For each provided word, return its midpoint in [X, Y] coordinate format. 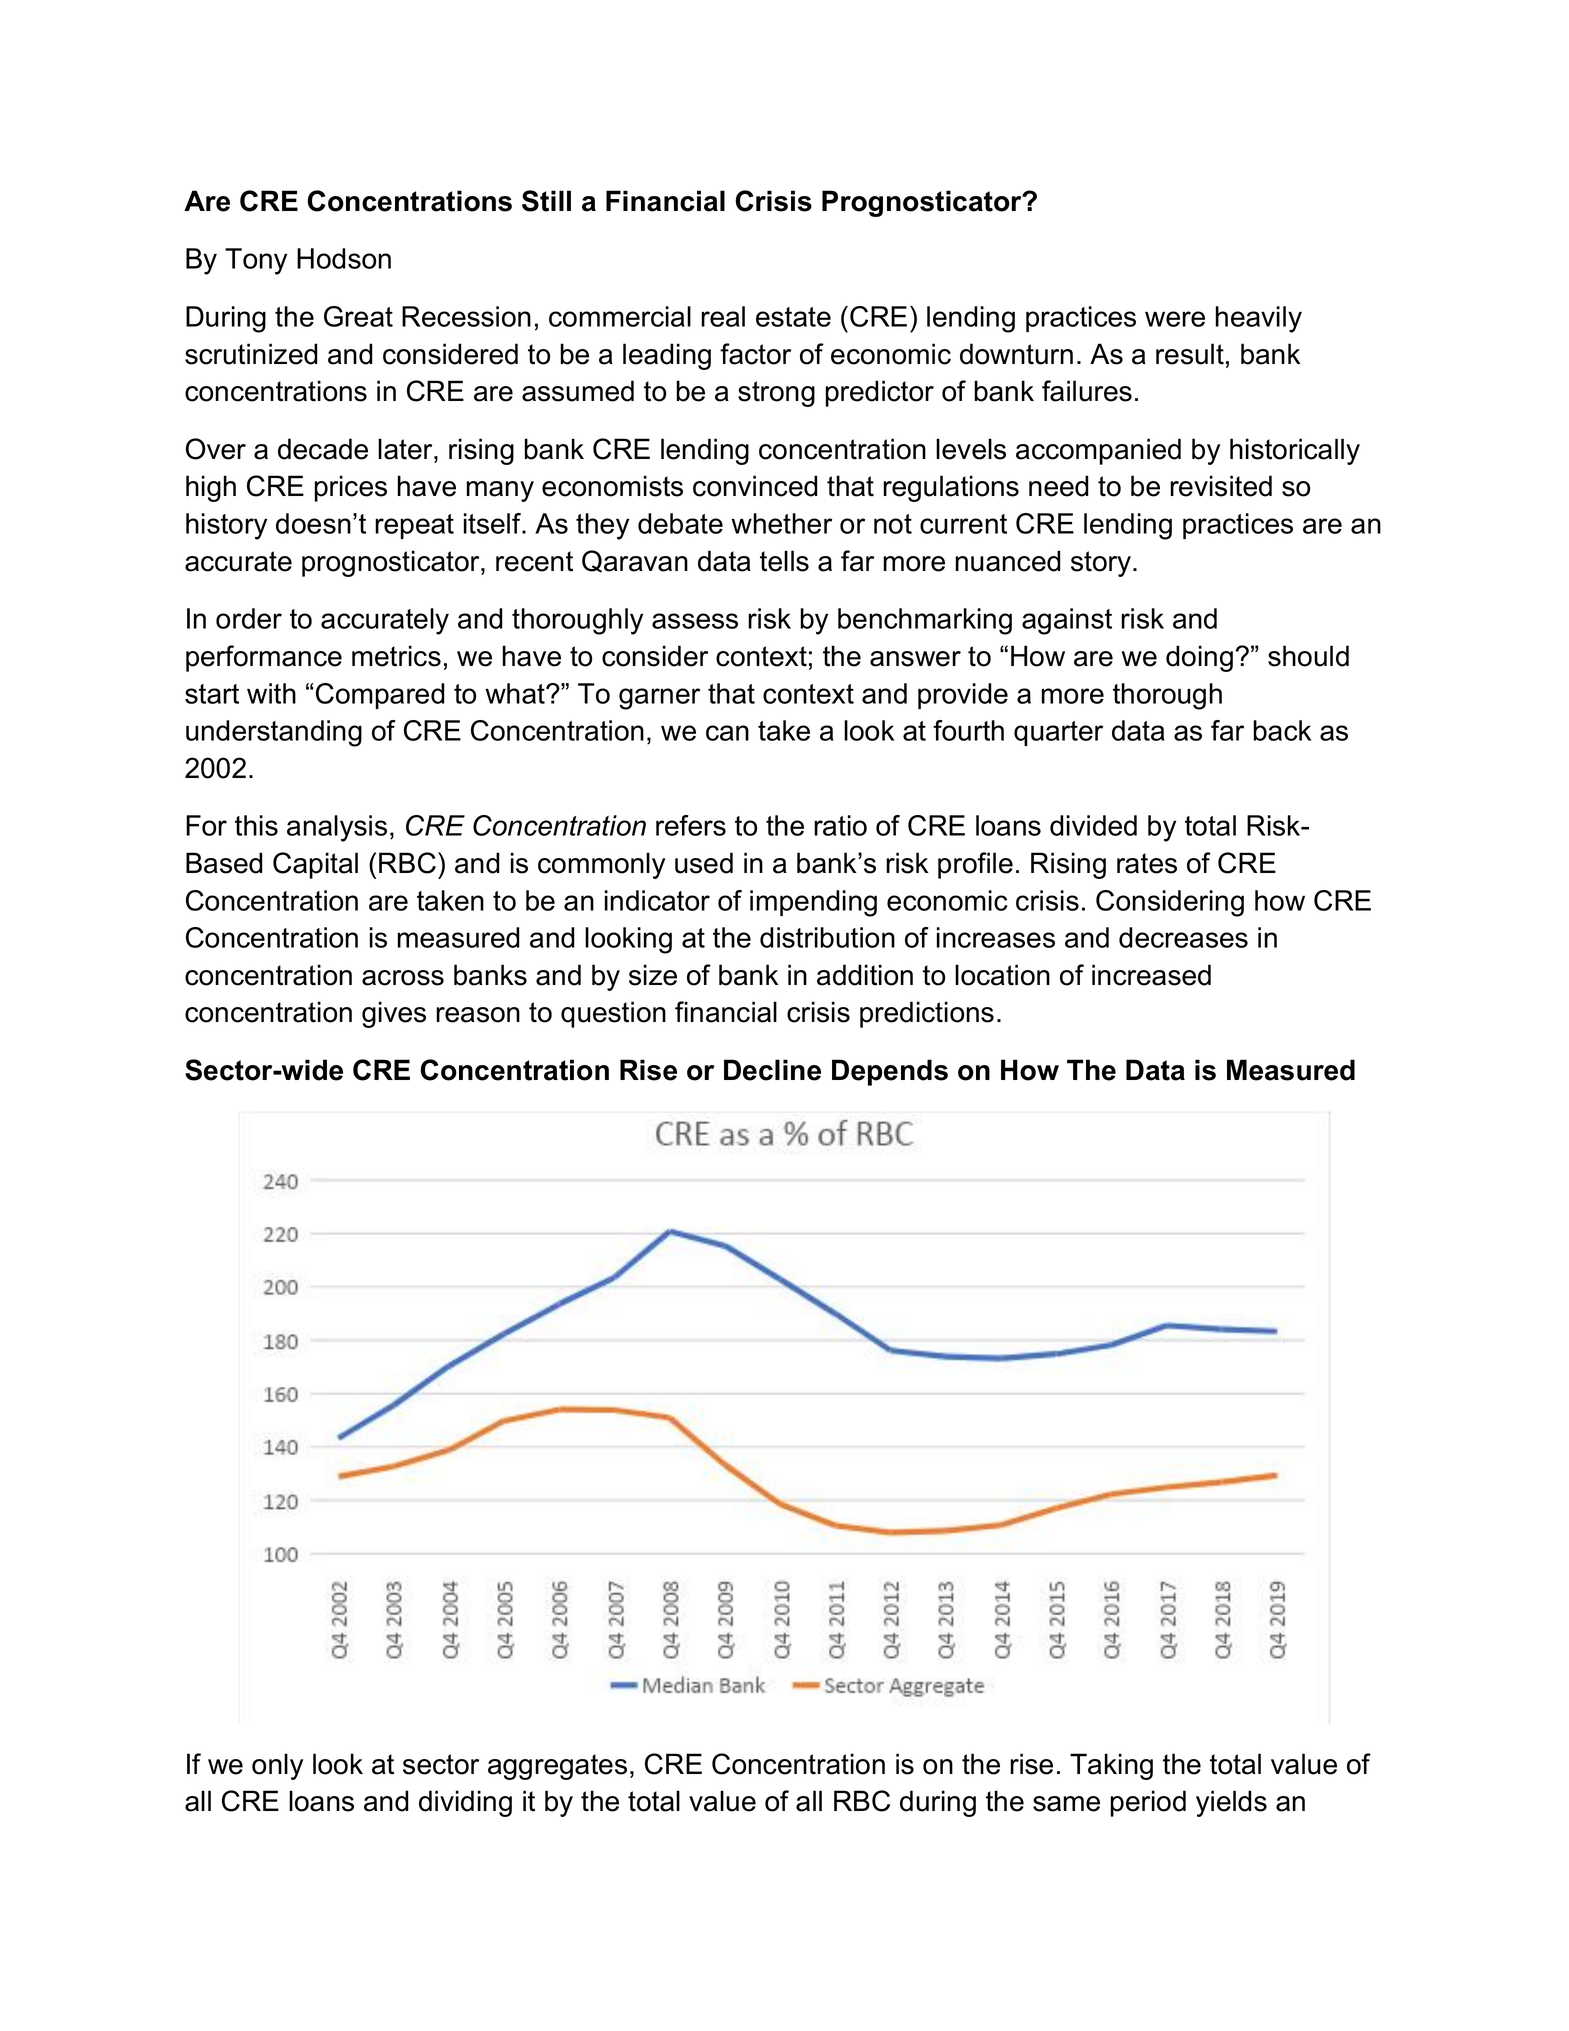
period [1148, 1803]
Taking [1111, 1766]
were [1175, 319]
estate [793, 317]
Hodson [344, 258]
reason [478, 1015]
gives [394, 1014]
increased [1151, 975]
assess [695, 621]
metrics [396, 656]
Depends [890, 1072]
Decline [772, 1070]
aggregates [557, 1767]
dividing [465, 1803]
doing [1199, 658]
